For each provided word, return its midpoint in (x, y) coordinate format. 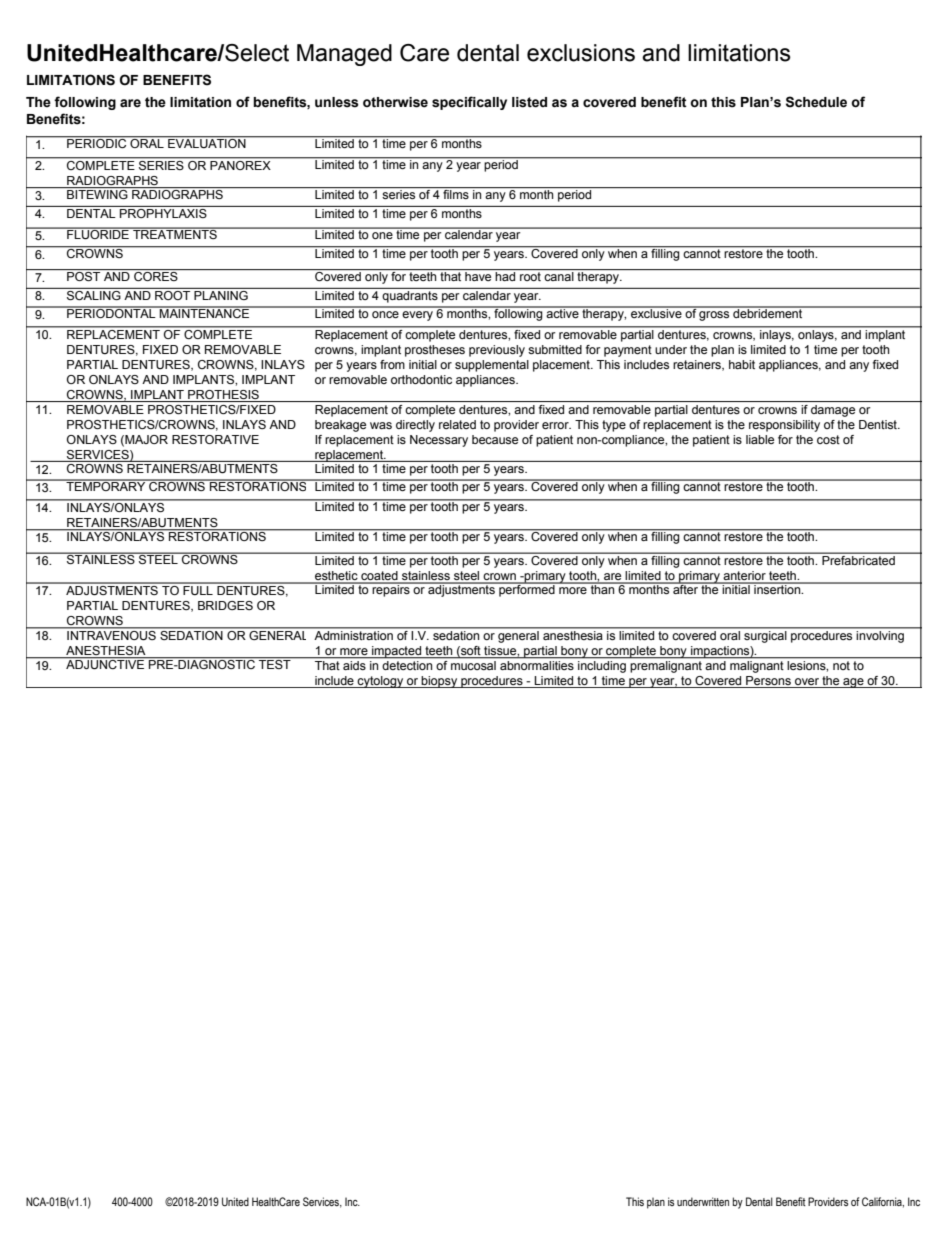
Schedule (816, 102)
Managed (344, 55)
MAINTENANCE (205, 312)
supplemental (492, 366)
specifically (469, 103)
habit (742, 364)
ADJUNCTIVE (105, 663)
